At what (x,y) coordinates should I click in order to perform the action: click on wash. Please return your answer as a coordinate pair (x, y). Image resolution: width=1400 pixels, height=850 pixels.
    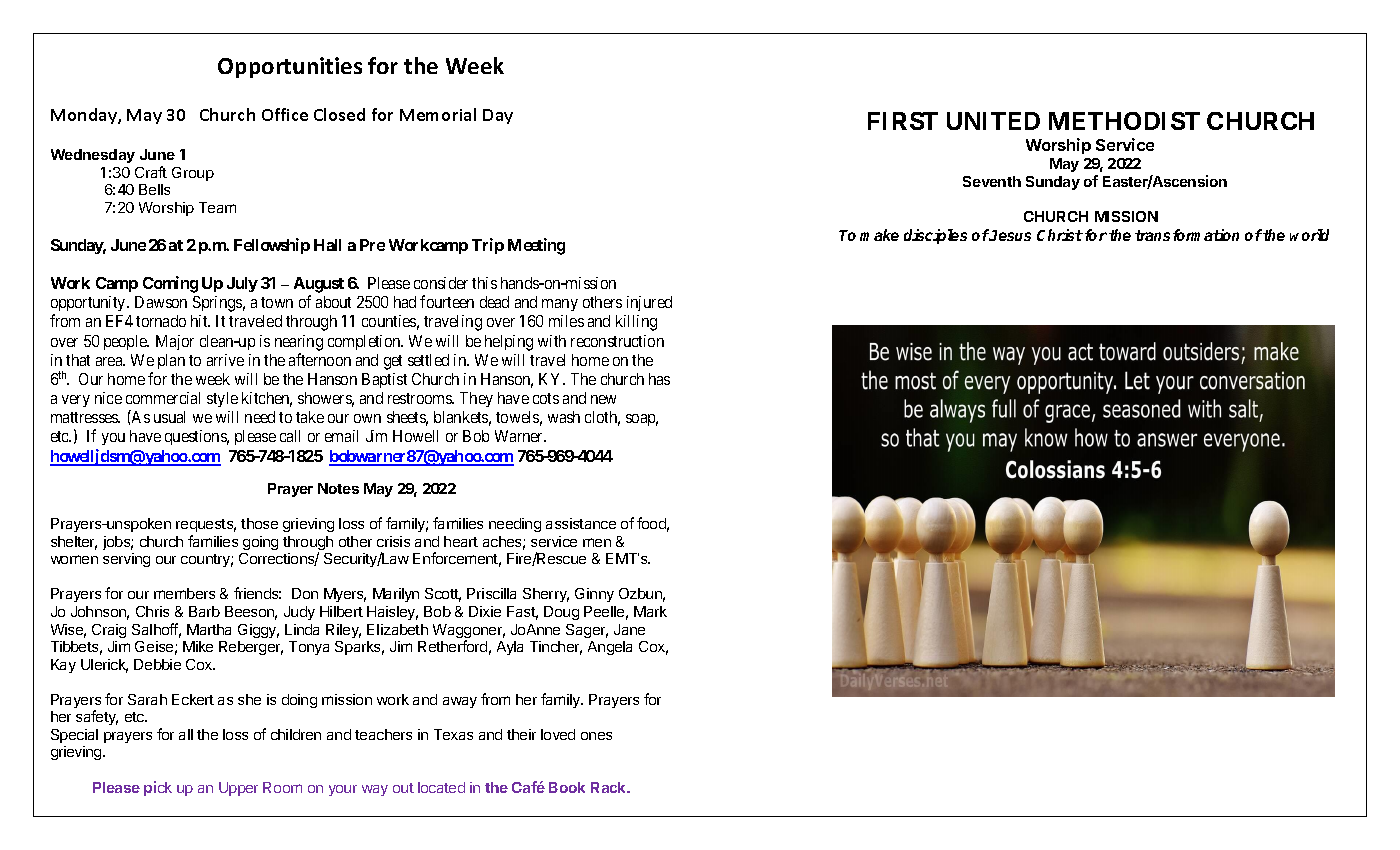
    Looking at the image, I should click on (564, 417).
